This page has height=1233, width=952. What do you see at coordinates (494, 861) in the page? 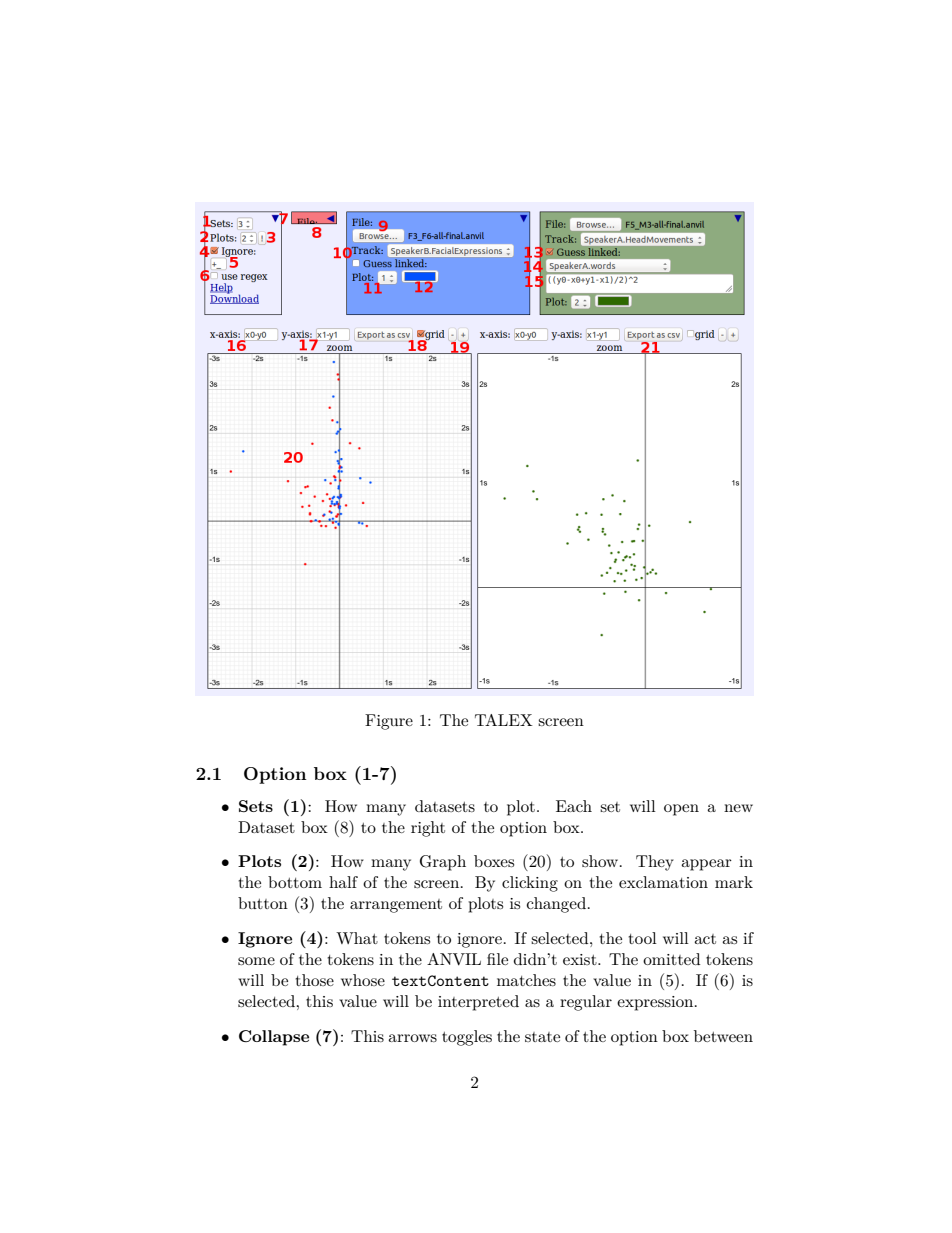
I see `boxes` at bounding box center [494, 861].
